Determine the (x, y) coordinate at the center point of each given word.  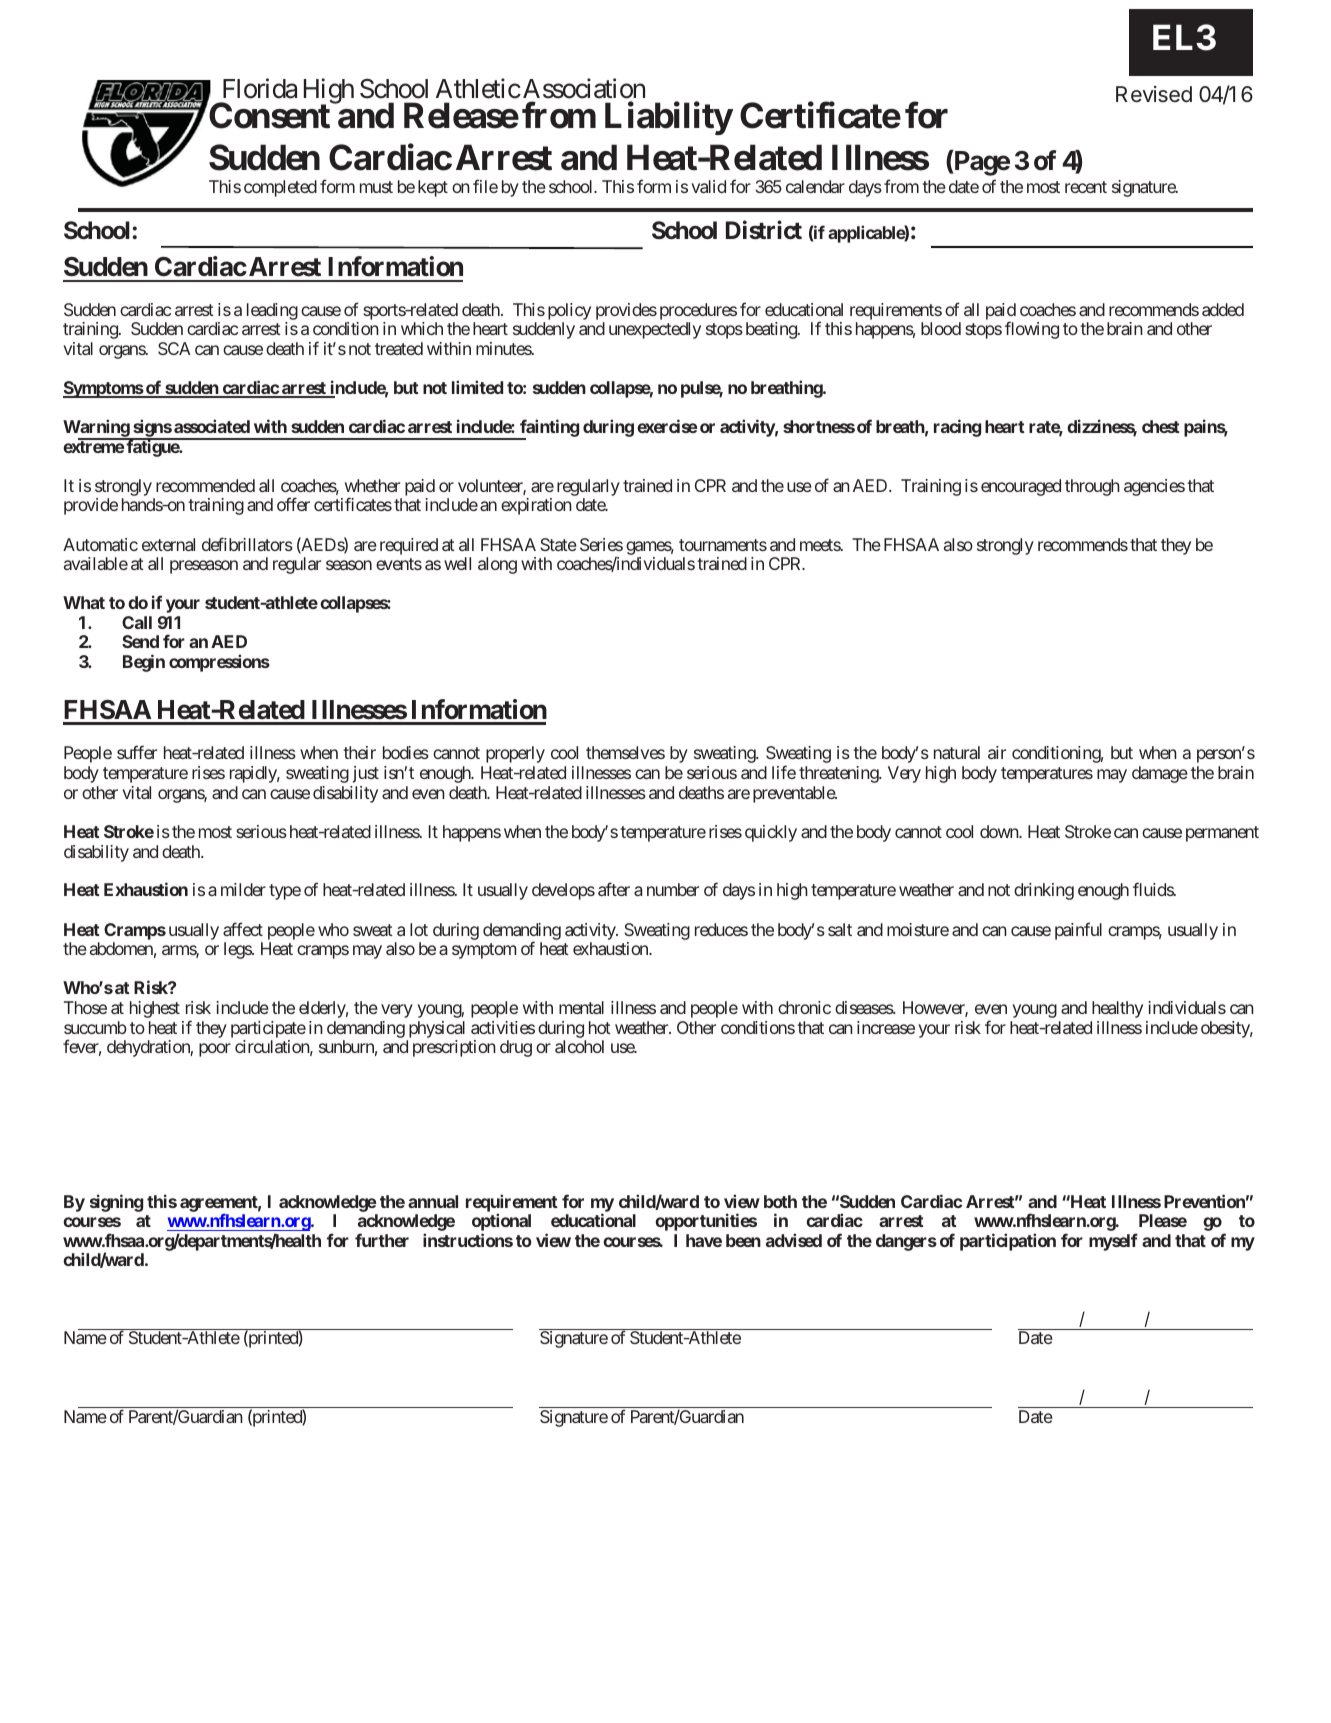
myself (1113, 1242)
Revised (1154, 94)
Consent (269, 115)
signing (116, 1203)
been (743, 1240)
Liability (669, 118)
